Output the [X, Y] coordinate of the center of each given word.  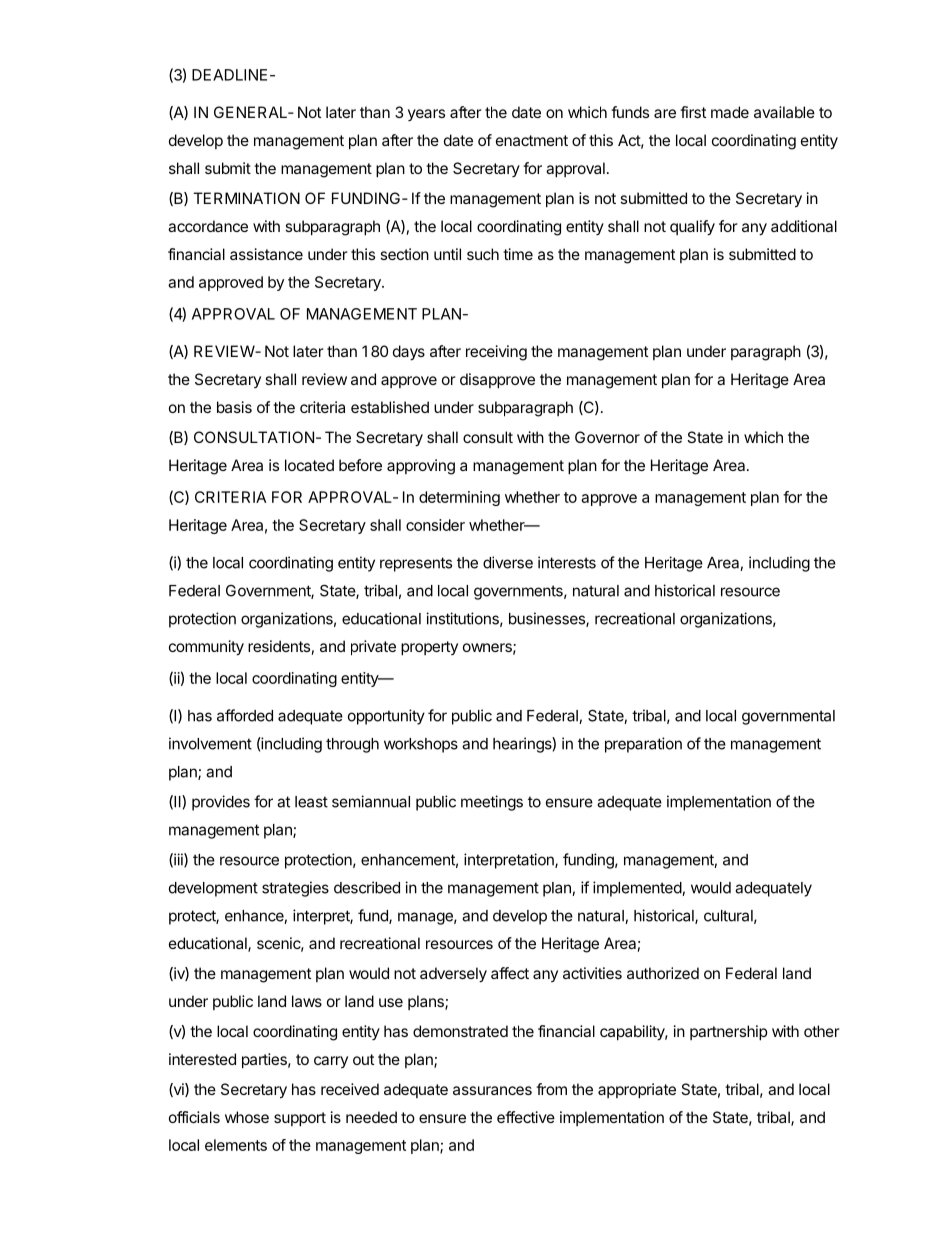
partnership [729, 1032]
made [730, 112]
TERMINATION [246, 198]
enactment [532, 140]
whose [247, 1117]
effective [526, 1117]
